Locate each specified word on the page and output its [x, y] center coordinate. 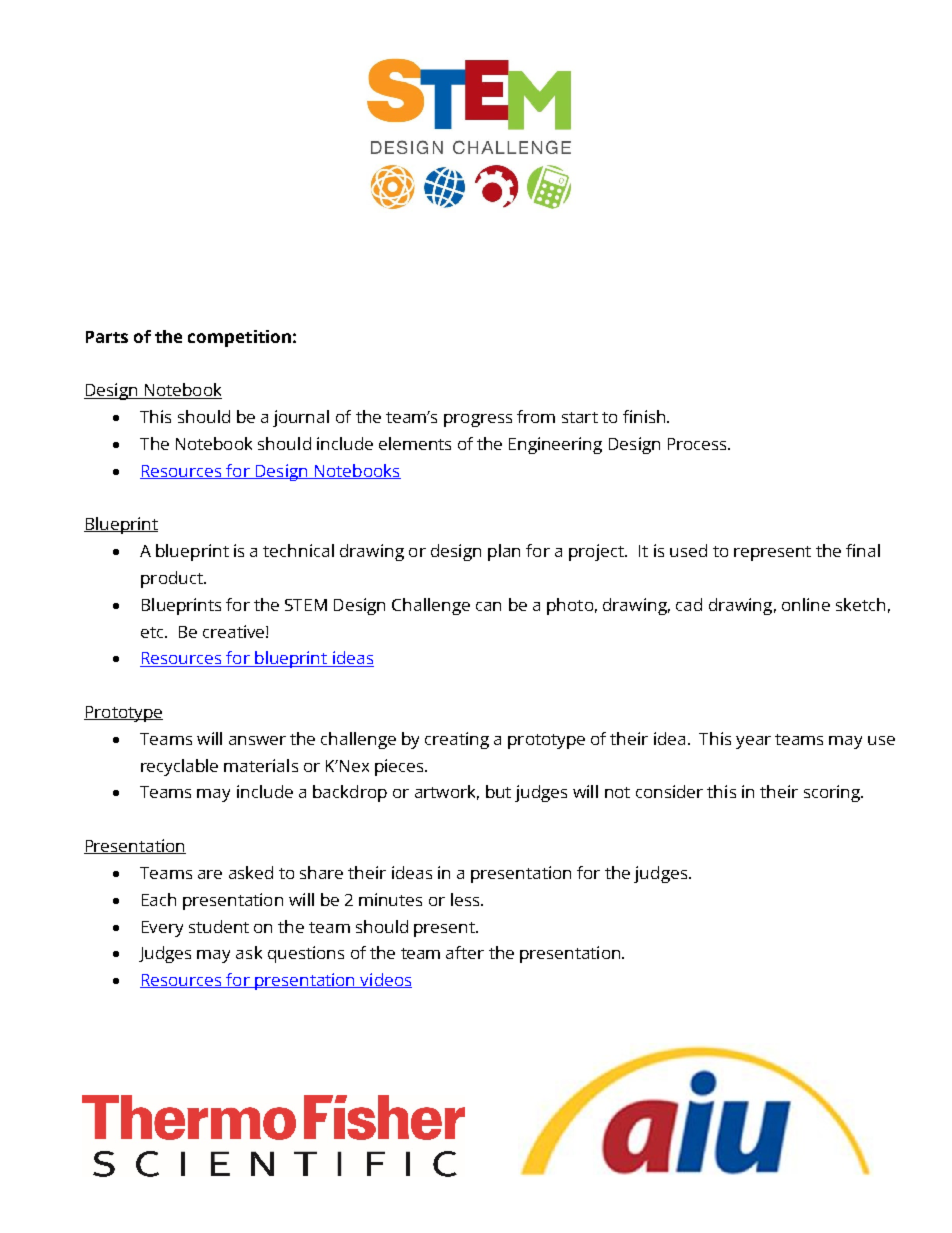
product [173, 579]
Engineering [555, 445]
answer [257, 740]
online [806, 604]
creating [457, 740]
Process [699, 444]
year [753, 742]
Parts [107, 337]
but [498, 791]
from [536, 416]
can [488, 606]
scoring [833, 793]
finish [645, 416]
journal [301, 418]
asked [251, 872]
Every [162, 929]
